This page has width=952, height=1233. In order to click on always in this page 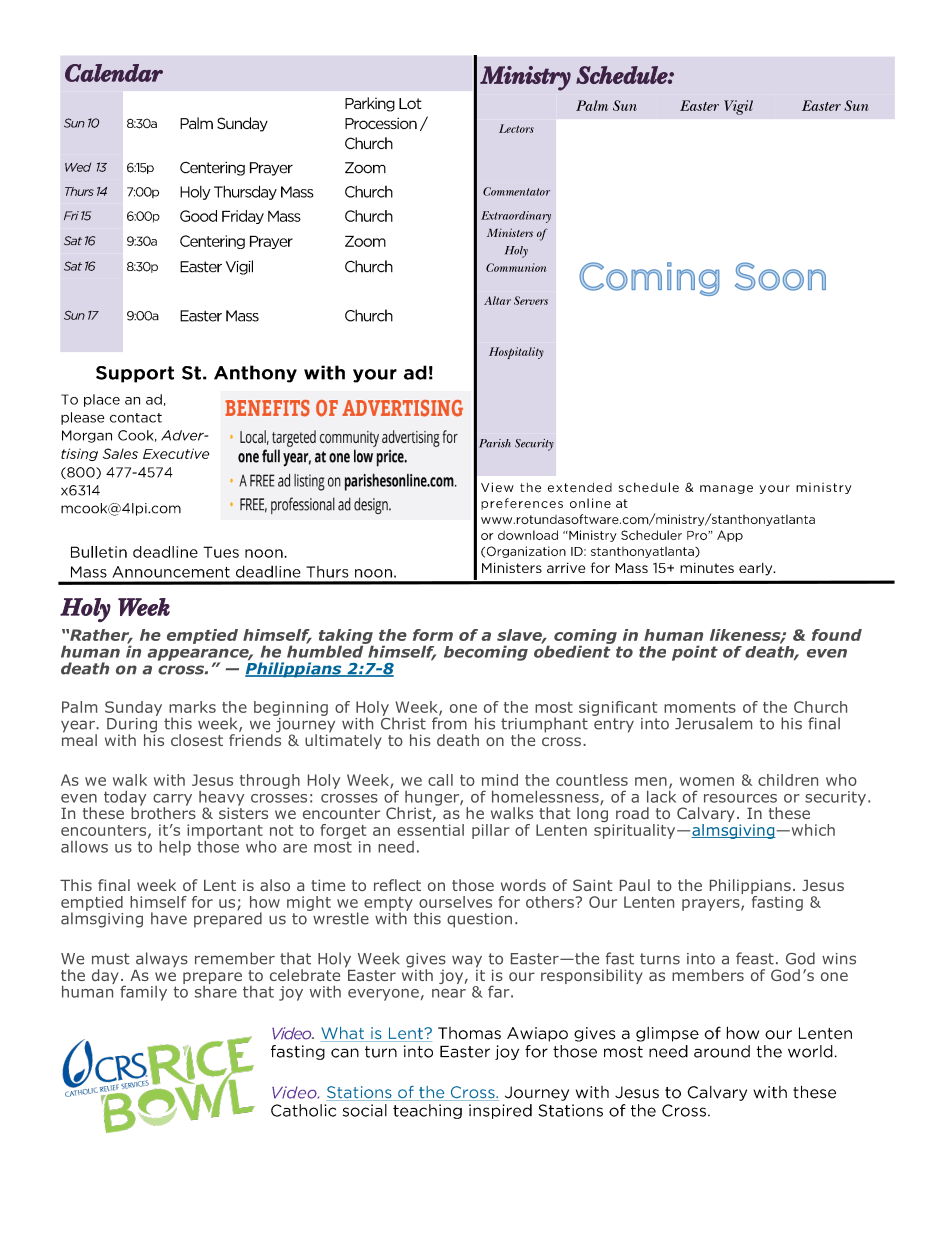, I will do `click(162, 960)`.
